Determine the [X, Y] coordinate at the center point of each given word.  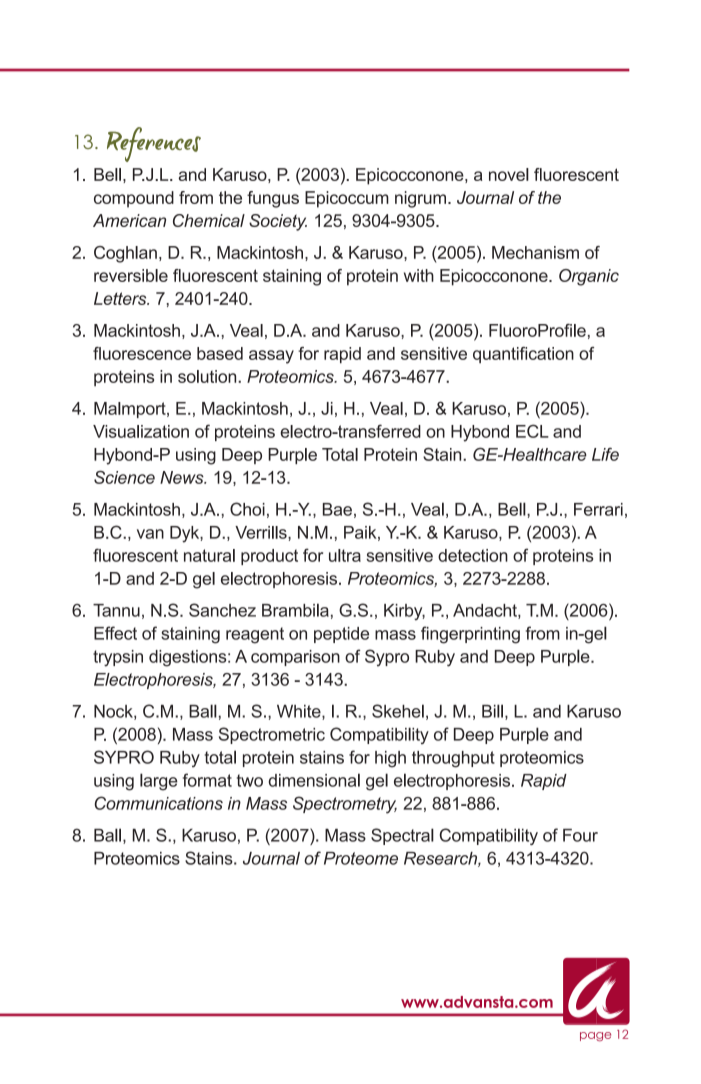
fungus [273, 199]
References [154, 144]
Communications [159, 803]
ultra [345, 555]
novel [509, 174]
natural [209, 555]
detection [473, 555]
